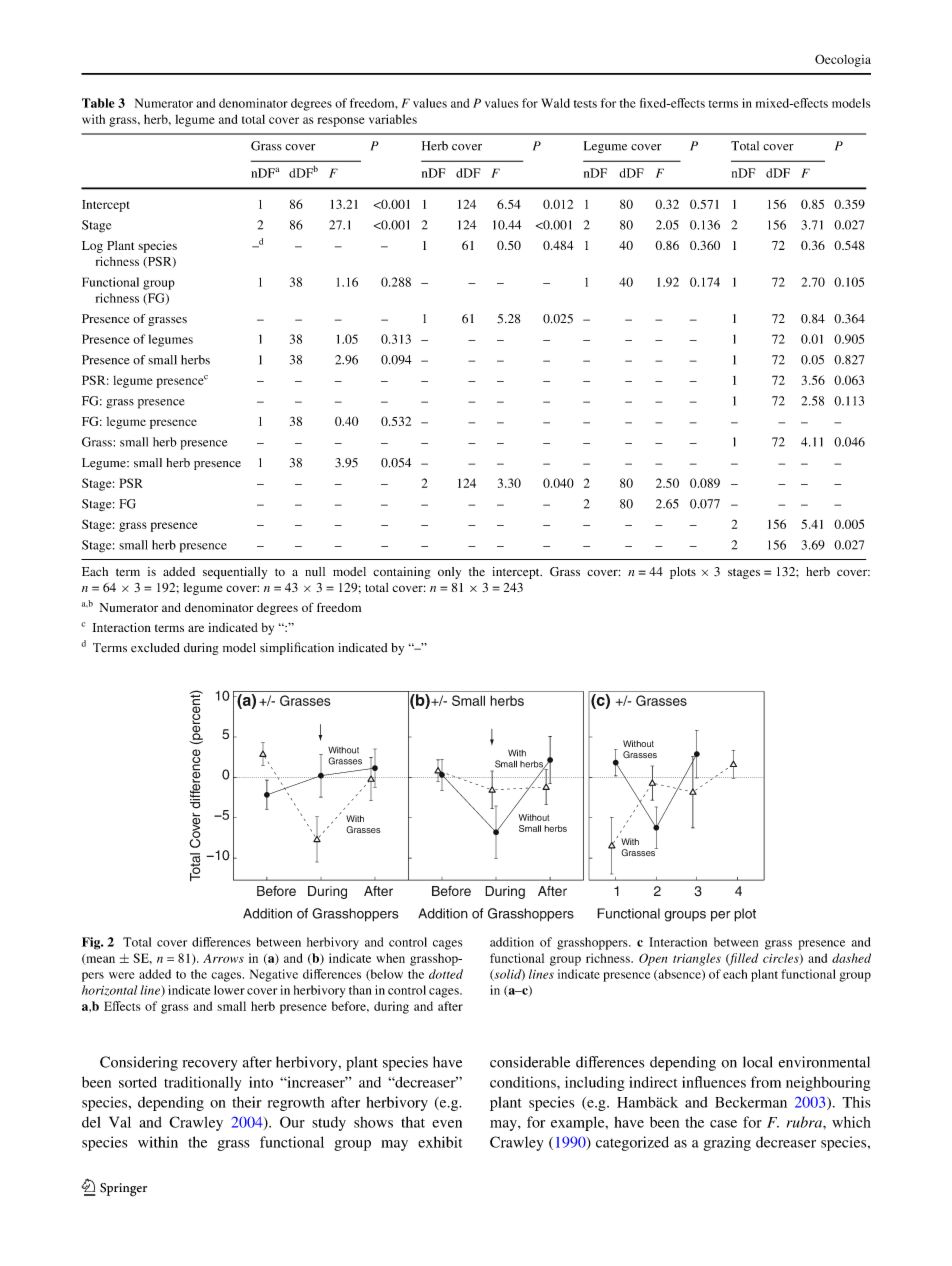 This page has height=1266, width=952. Describe the element at coordinates (843, 60) in the page. I see `Oecologia` at that location.
